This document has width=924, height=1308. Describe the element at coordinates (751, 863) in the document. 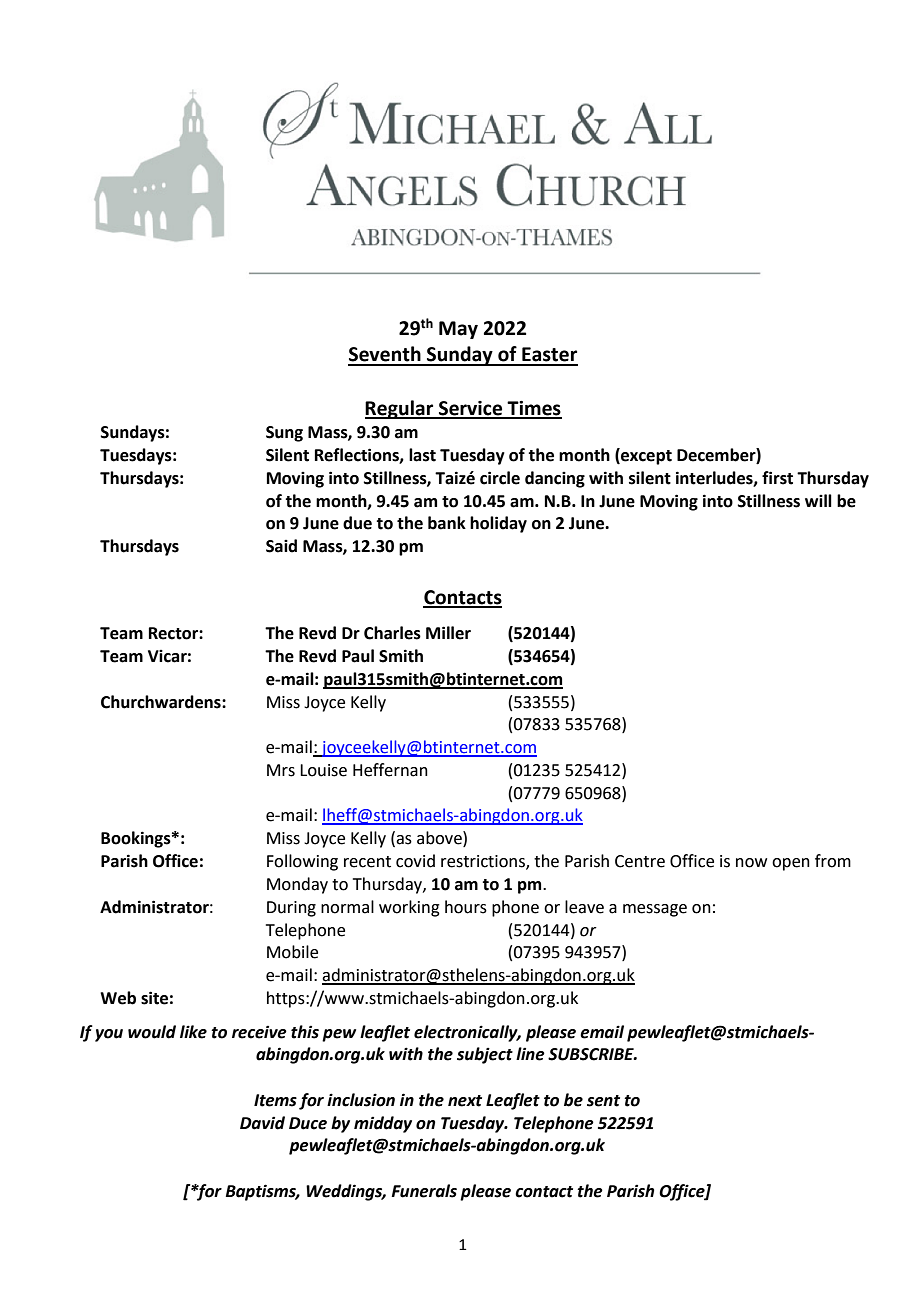

I see `now` at that location.
